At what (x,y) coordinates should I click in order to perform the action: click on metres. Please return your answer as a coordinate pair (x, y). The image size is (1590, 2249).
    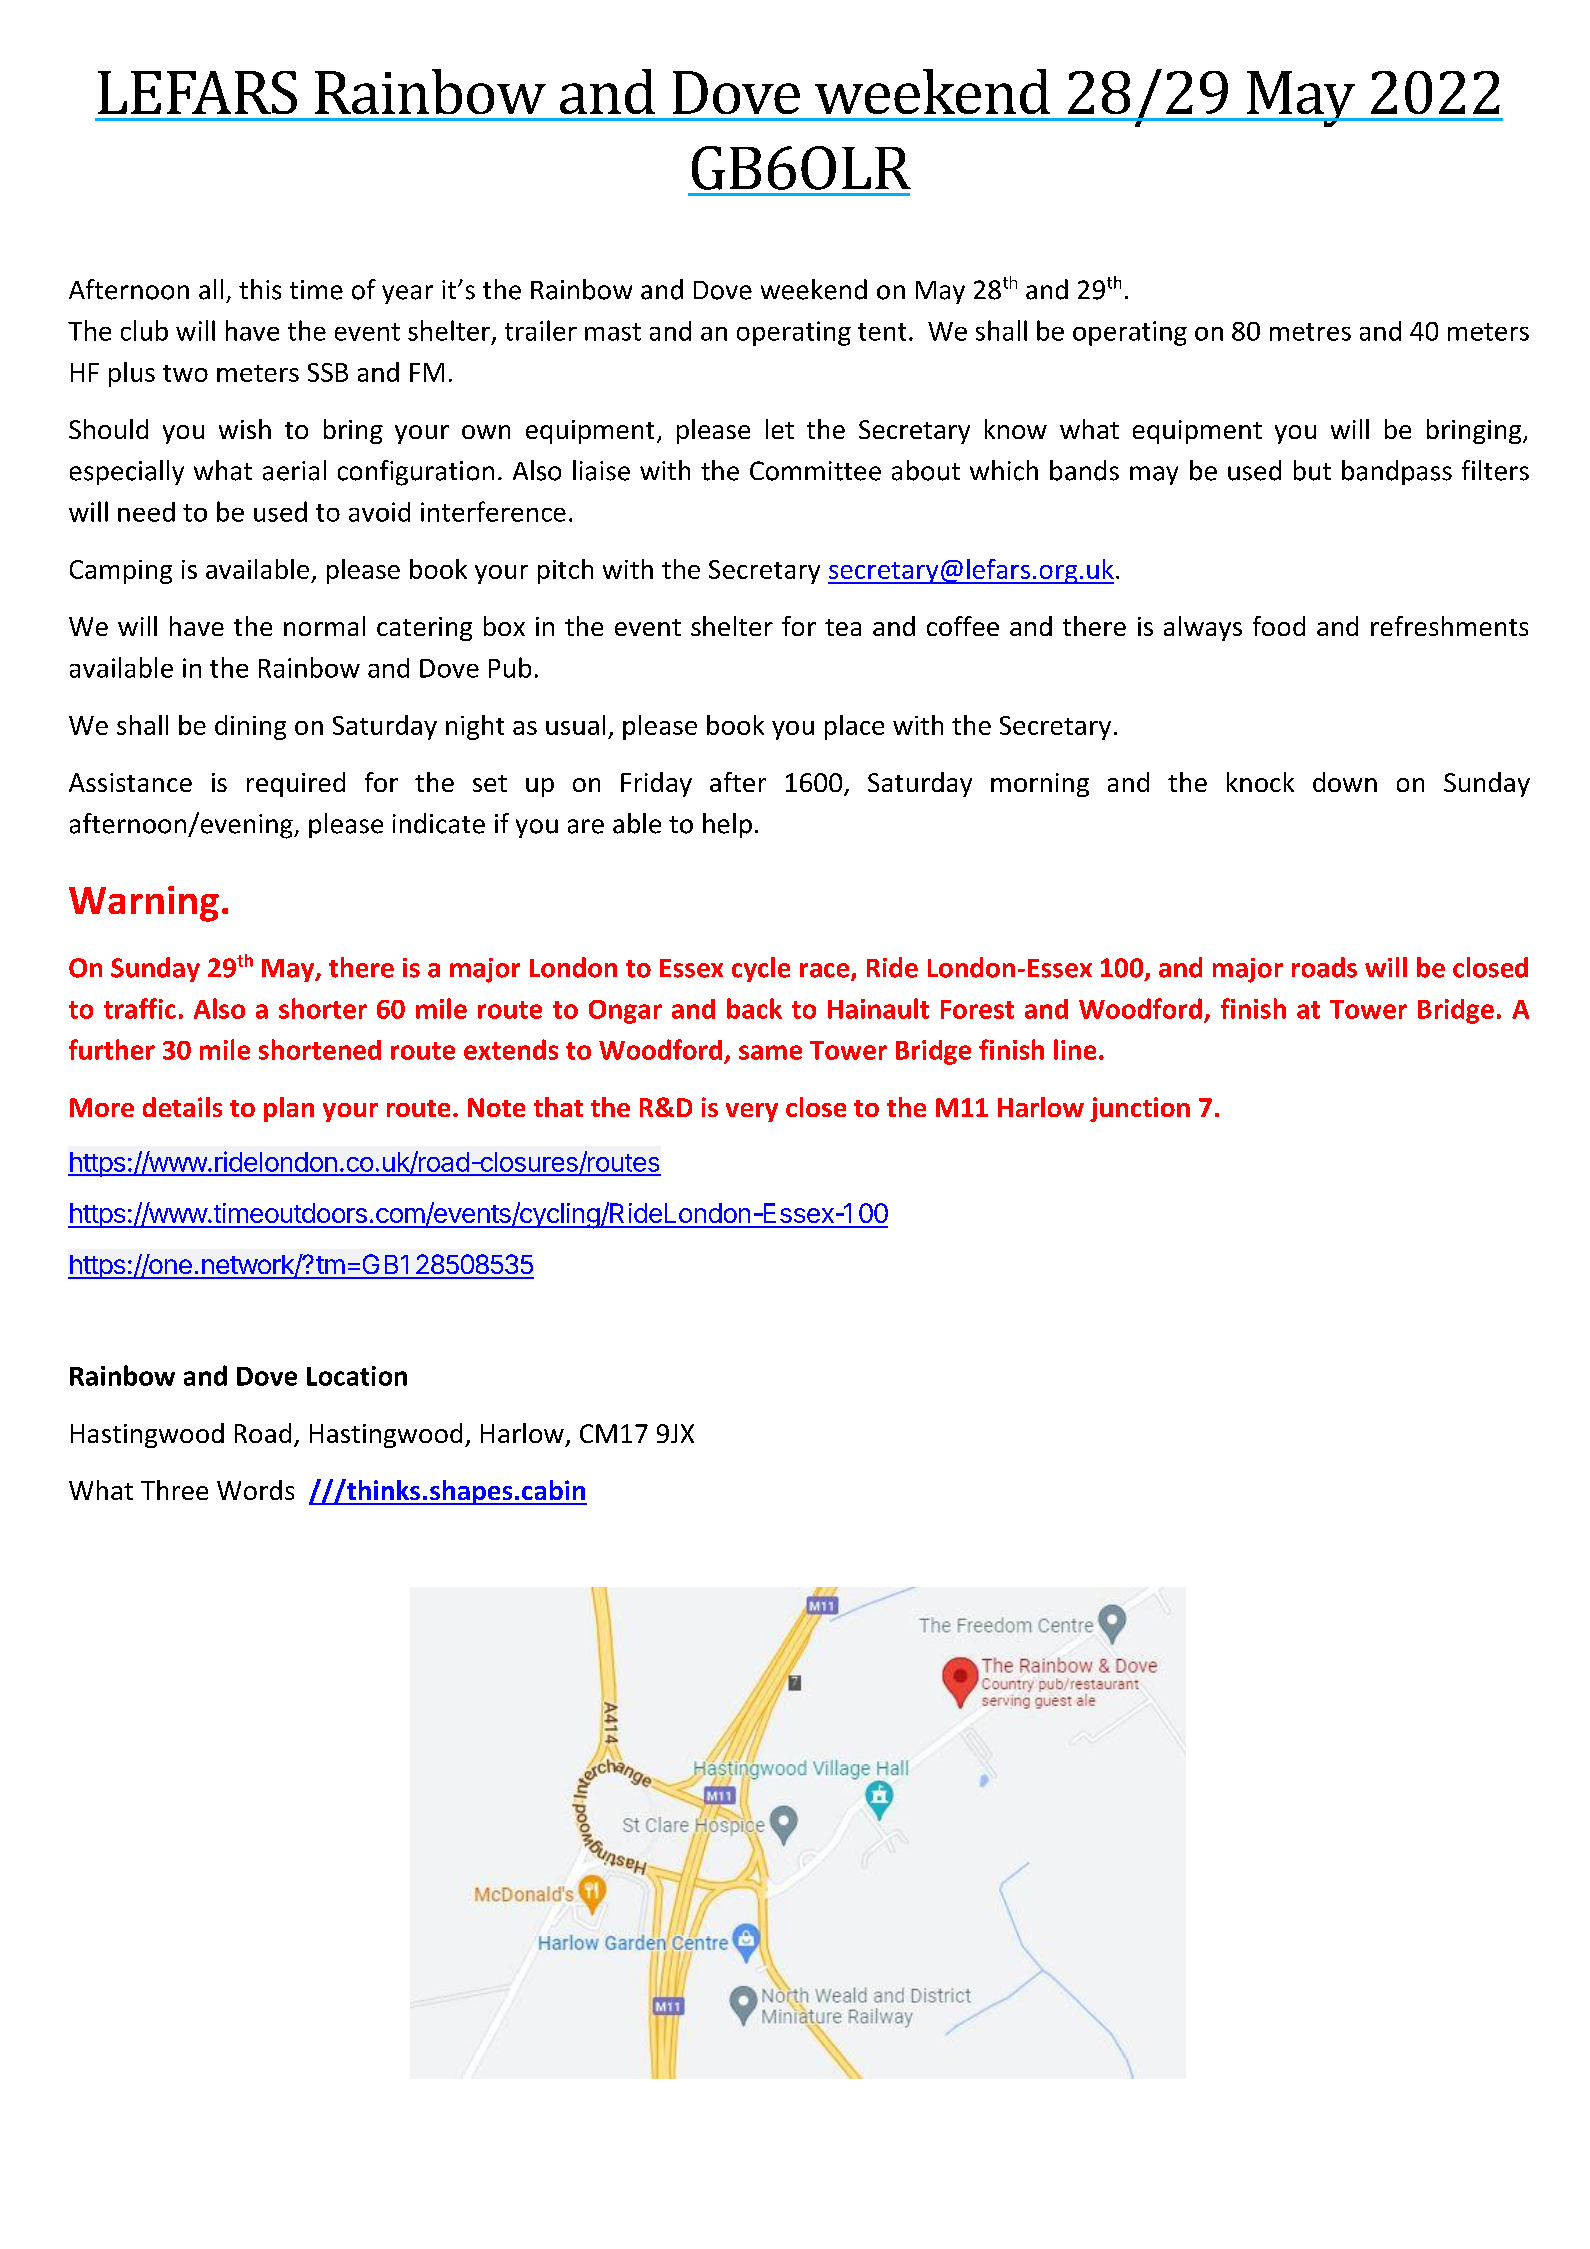
    Looking at the image, I should click on (1310, 332).
